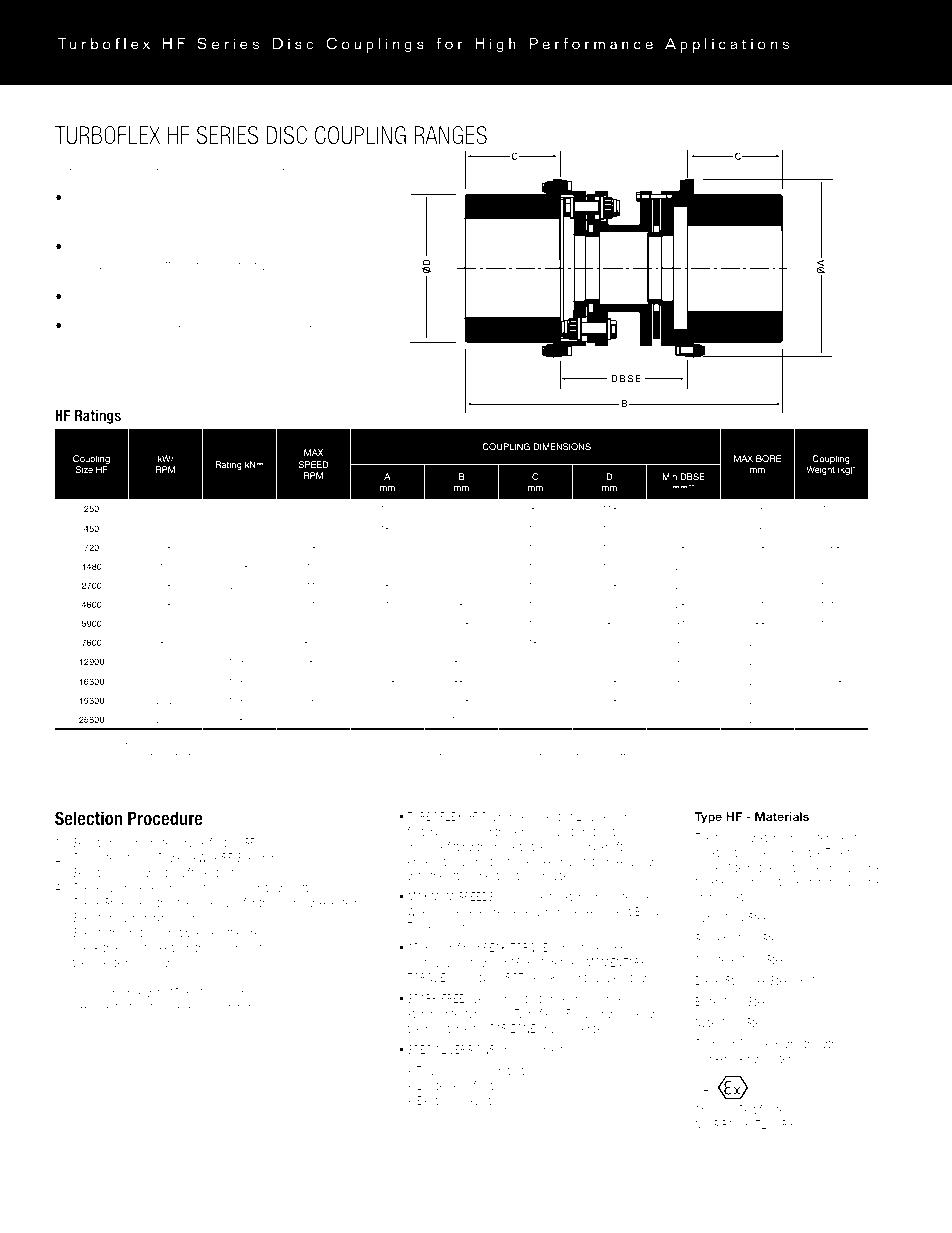 Image resolution: width=952 pixels, height=1233 pixels. What do you see at coordinates (562, 446) in the image?
I see `DIMENSIONS` at bounding box center [562, 446].
